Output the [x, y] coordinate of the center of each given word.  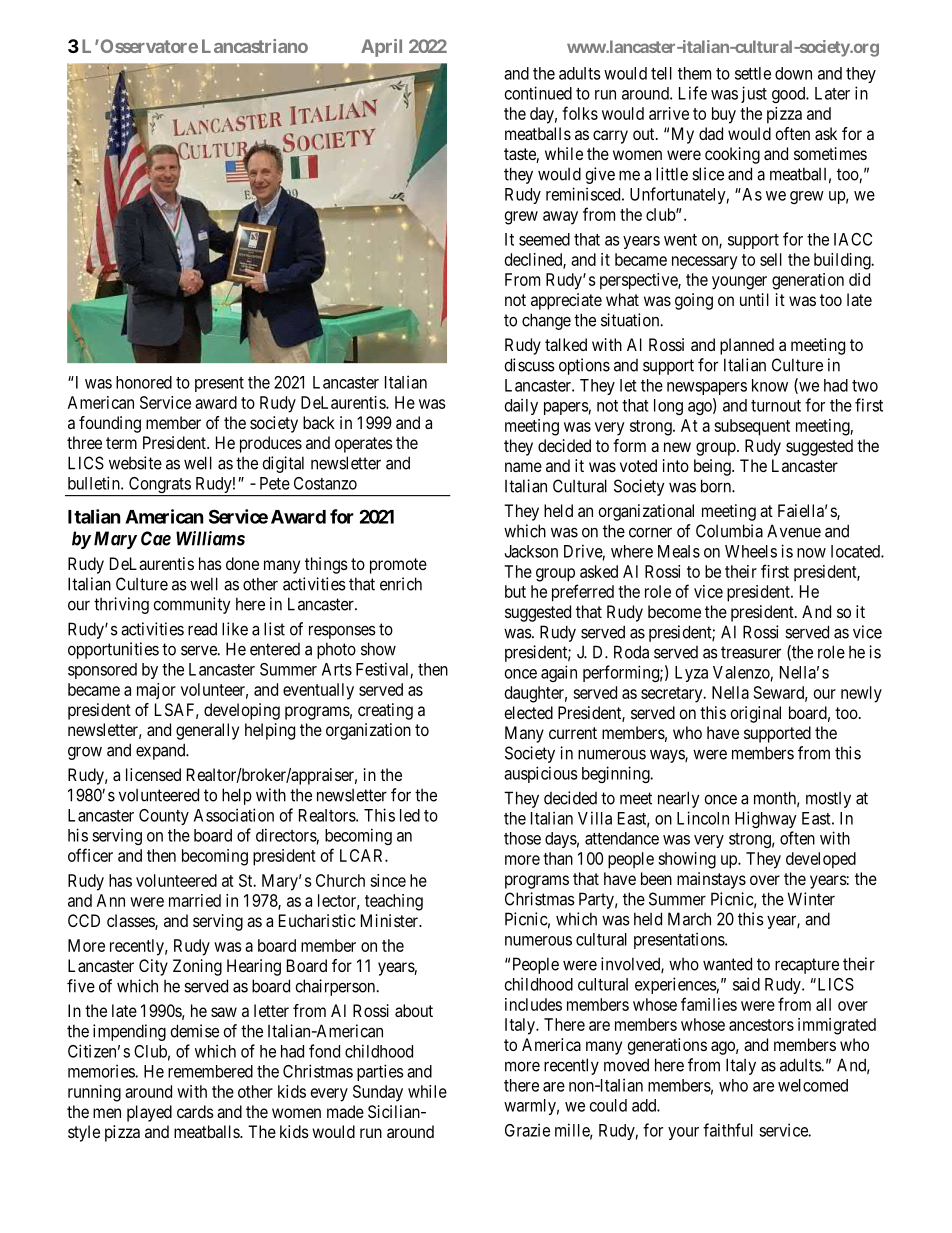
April [381, 48]
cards [195, 1111]
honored [144, 382]
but [515, 591]
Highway [766, 819]
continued [538, 93]
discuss [529, 365]
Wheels [751, 551]
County [164, 817]
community [192, 605]
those [522, 838]
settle [753, 73]
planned [747, 346]
